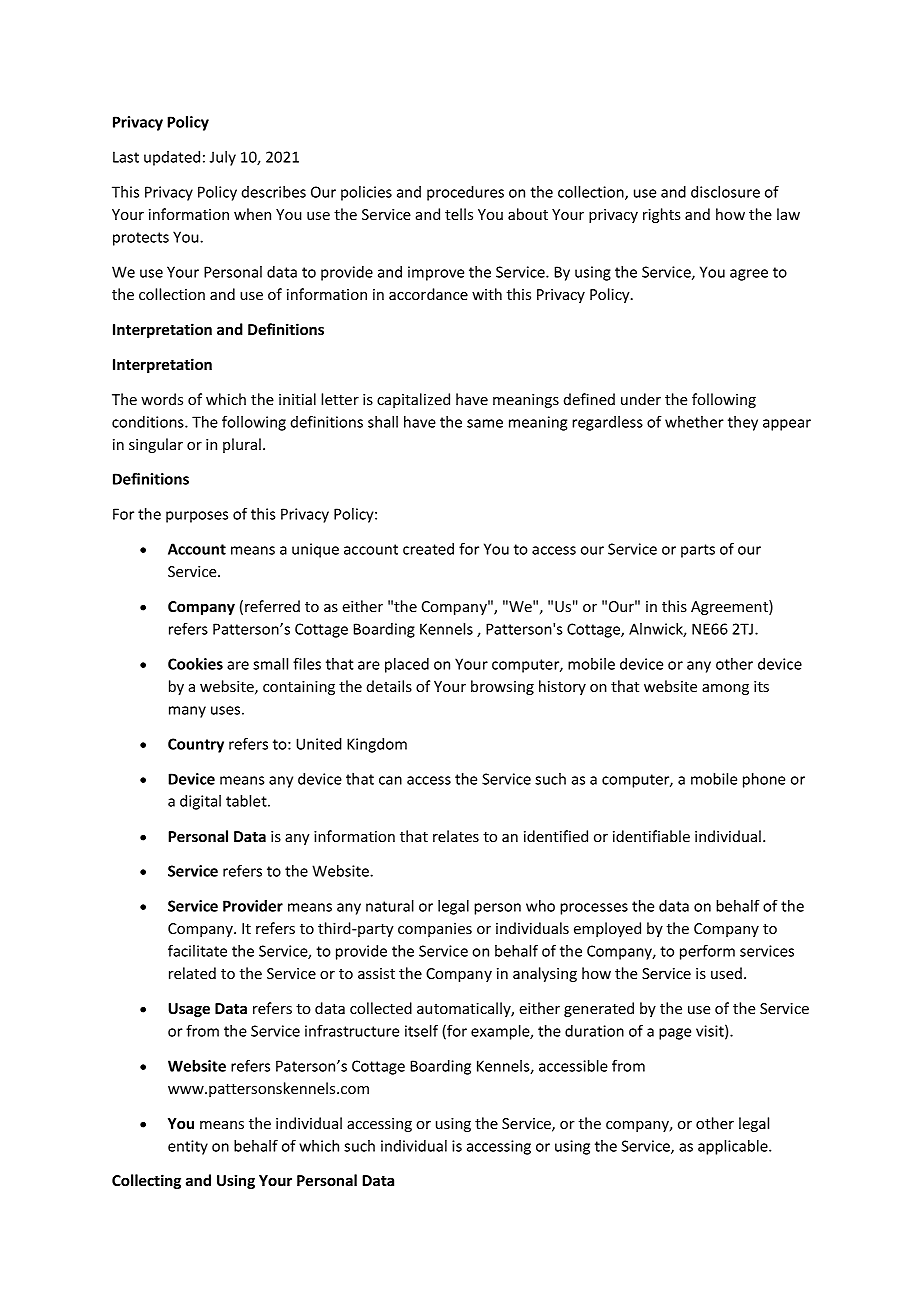 This screenshot has height=1307, width=924. I want to click on Cookies, so click(195, 664).
